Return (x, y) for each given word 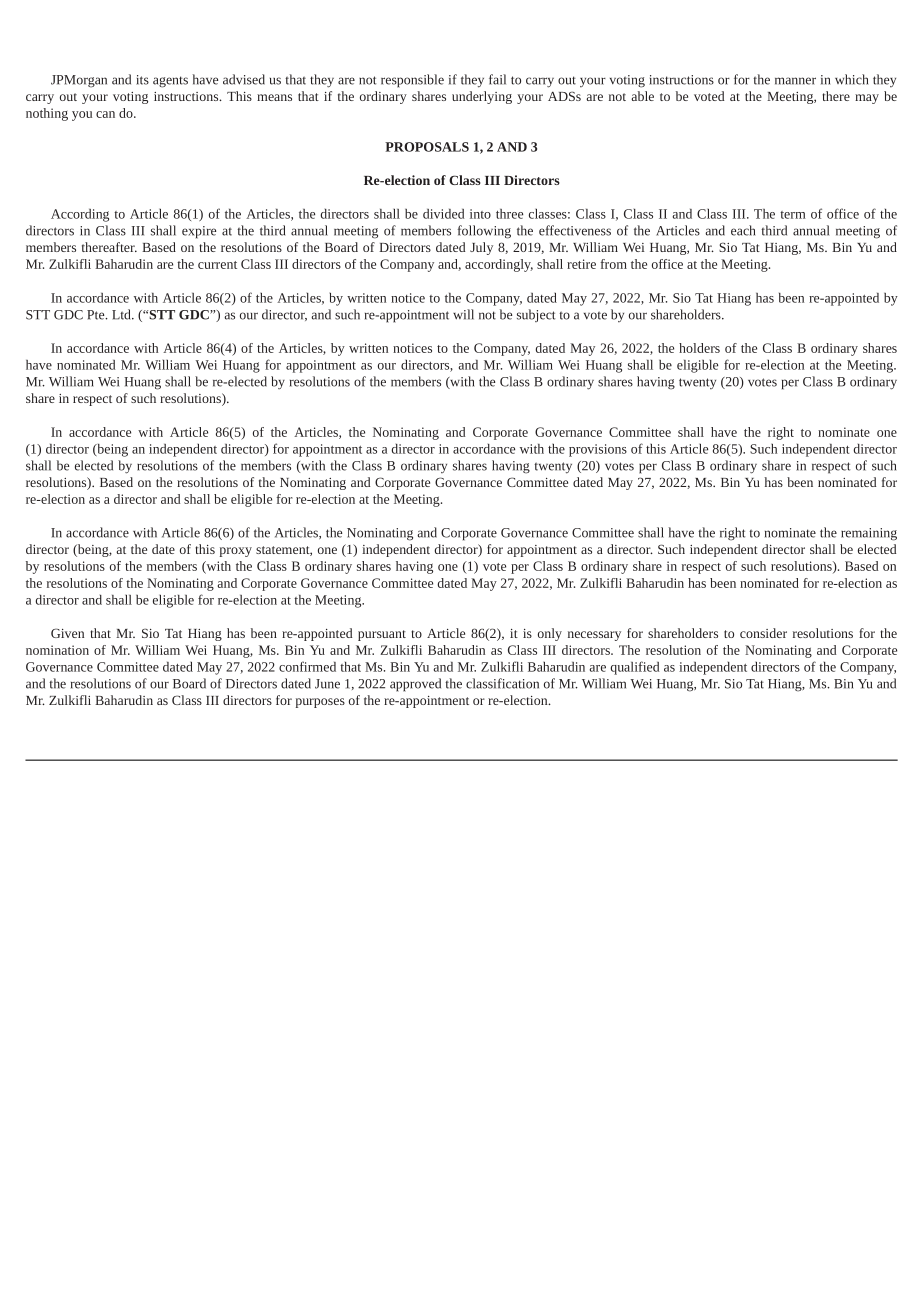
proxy (236, 552)
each (743, 230)
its (142, 80)
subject (536, 315)
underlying (482, 97)
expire (199, 232)
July (481, 248)
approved (415, 685)
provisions (598, 450)
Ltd (122, 314)
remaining (869, 534)
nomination (57, 650)
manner (795, 81)
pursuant (382, 635)
